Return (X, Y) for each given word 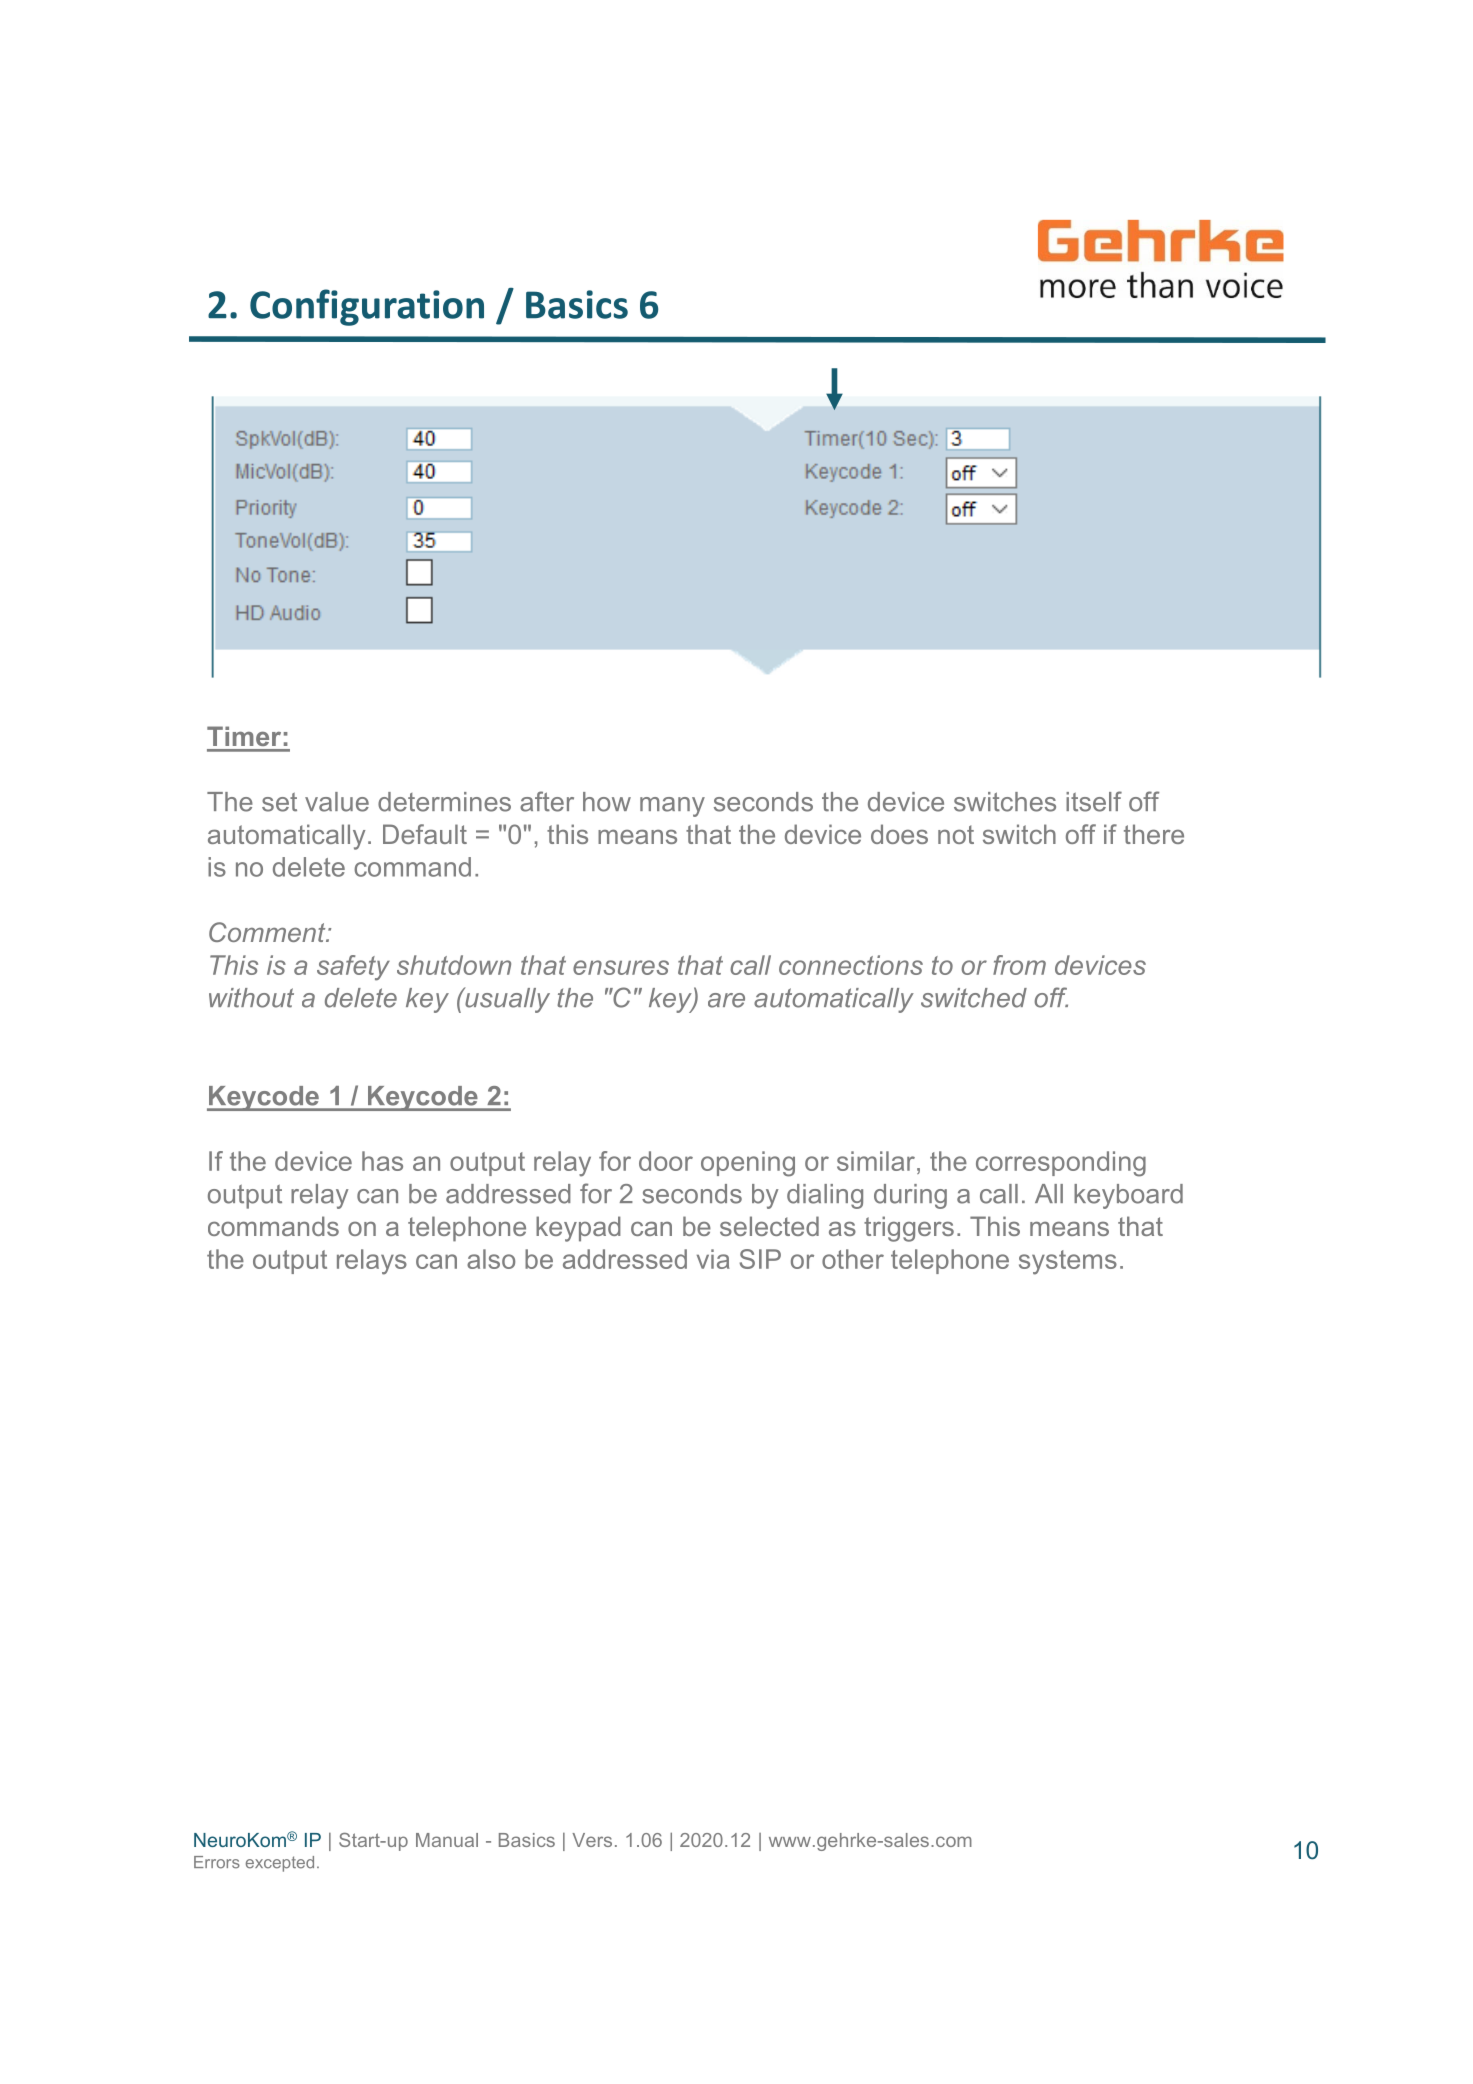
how (607, 802)
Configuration (367, 307)
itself (1094, 801)
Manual (447, 1840)
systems (1068, 1262)
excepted (280, 1864)
